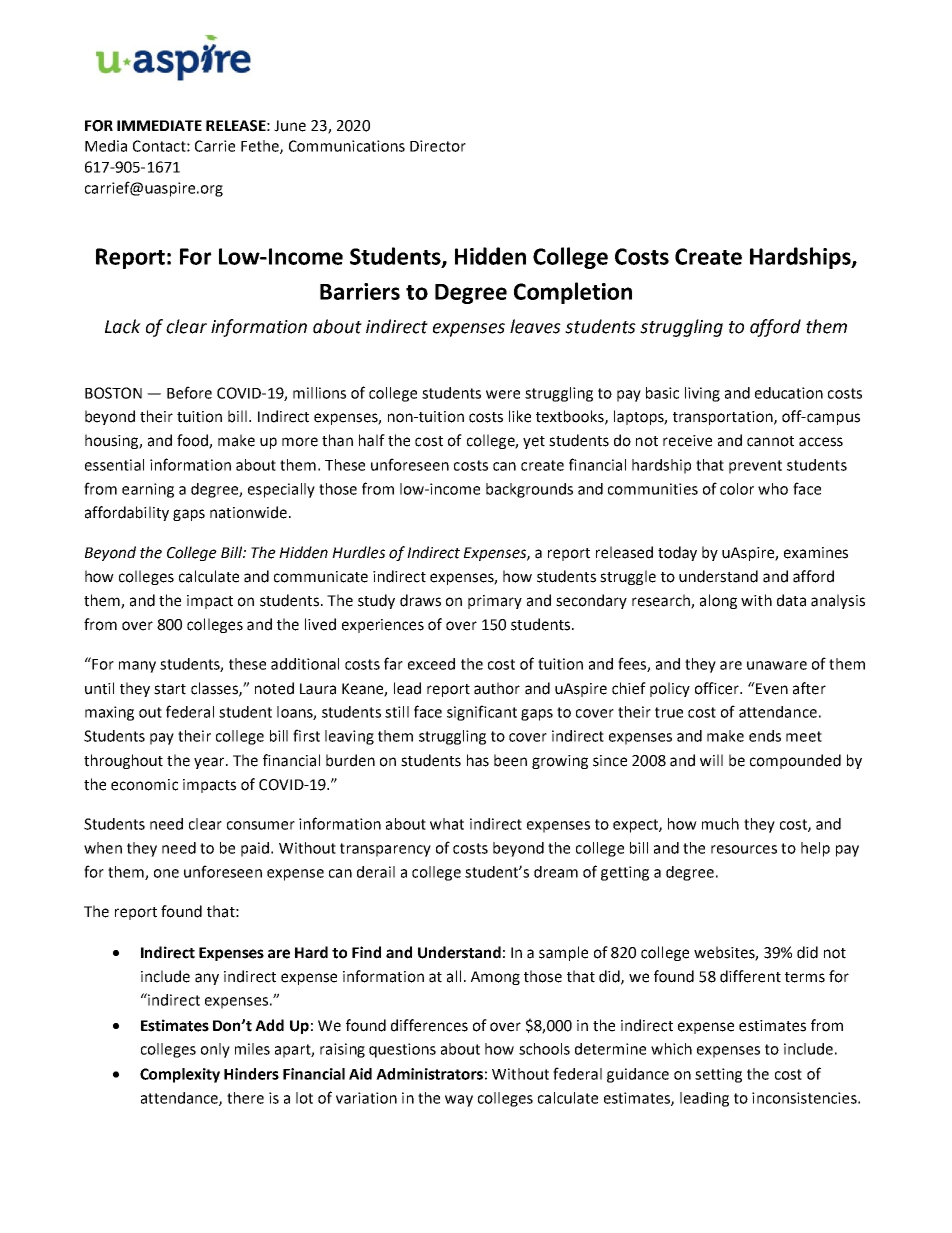 This screenshot has height=1233, width=952. What do you see at coordinates (495, 602) in the screenshot?
I see `primary` at bounding box center [495, 602].
